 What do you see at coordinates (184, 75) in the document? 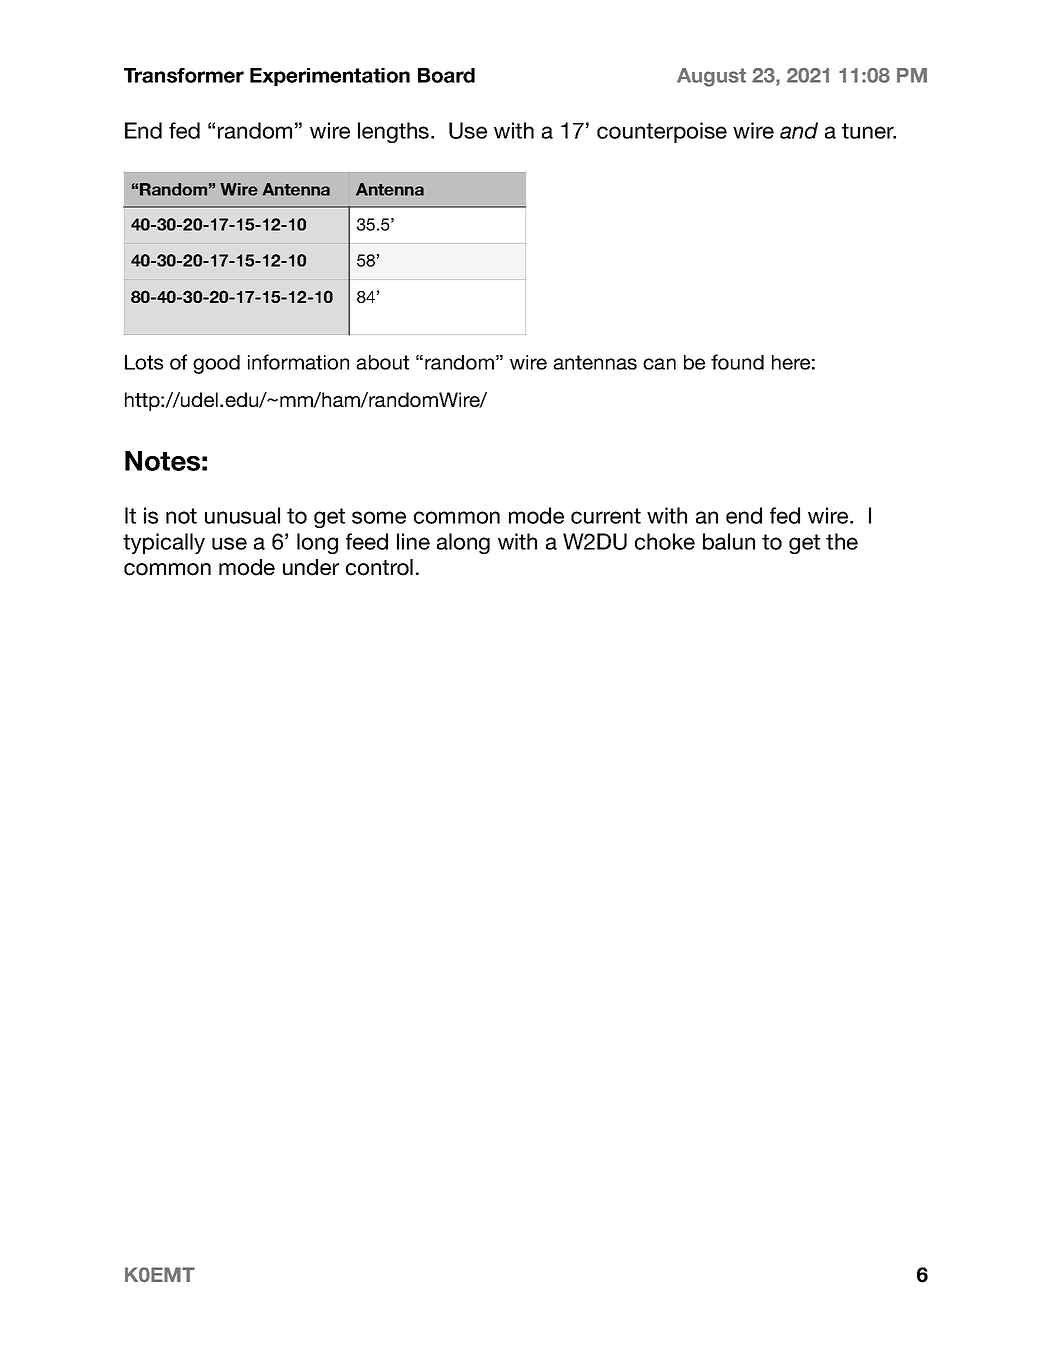
I see `Transformer` at bounding box center [184, 75].
